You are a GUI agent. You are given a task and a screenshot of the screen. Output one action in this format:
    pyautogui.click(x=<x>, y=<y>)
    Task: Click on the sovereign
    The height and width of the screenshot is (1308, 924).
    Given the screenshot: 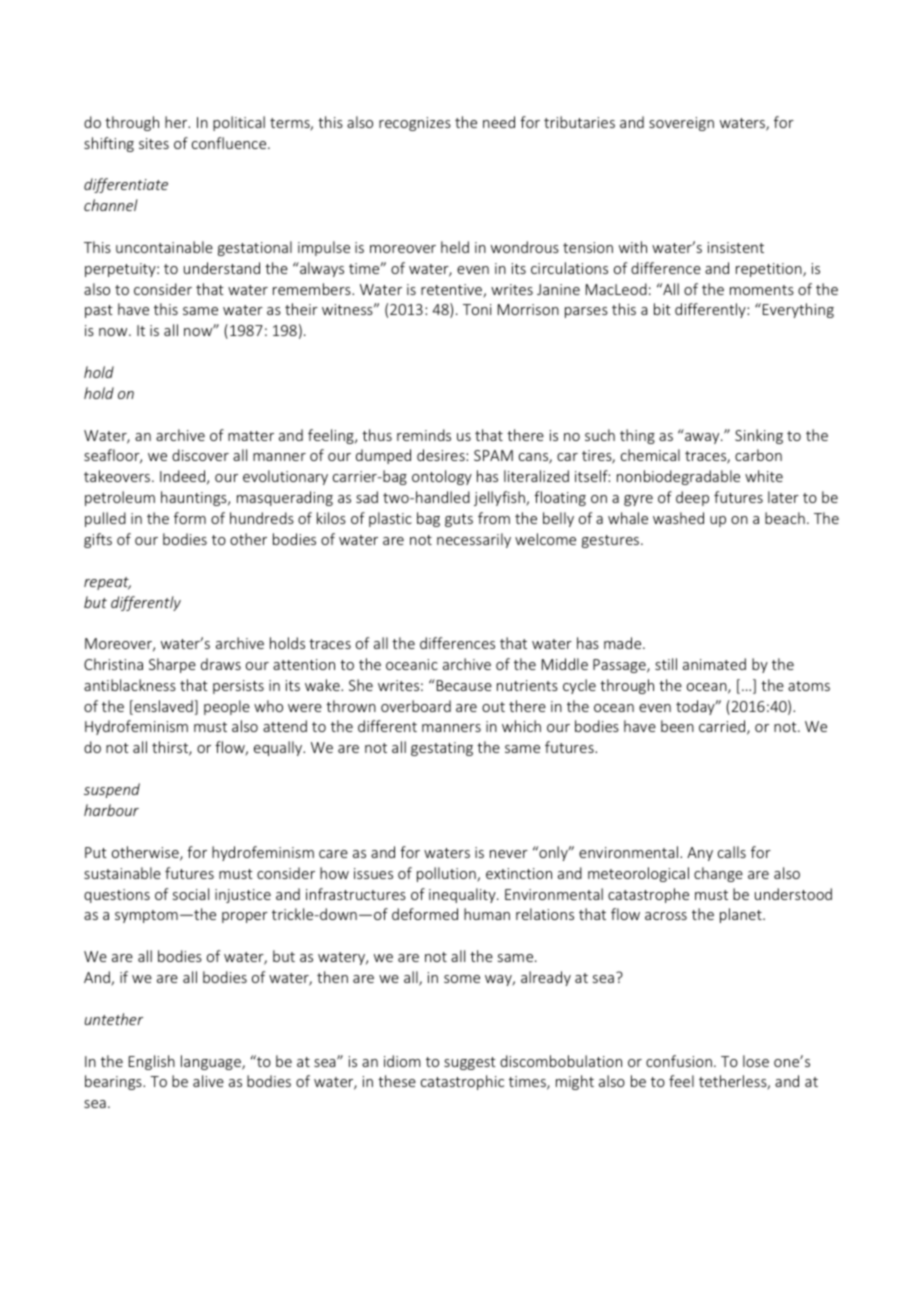 What is the action you would take?
    pyautogui.click(x=681, y=124)
